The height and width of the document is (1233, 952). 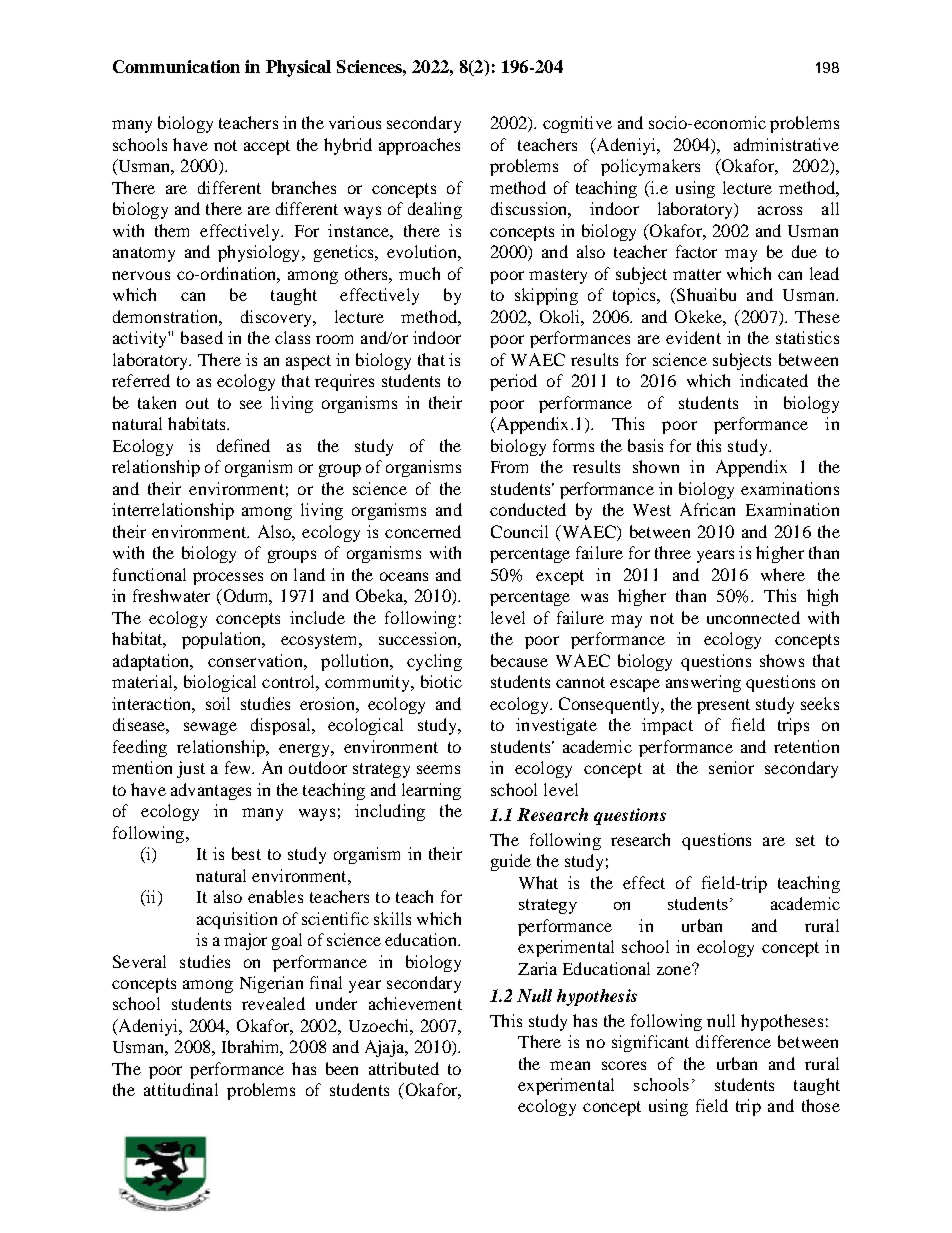 I want to click on administrative, so click(x=786, y=144).
